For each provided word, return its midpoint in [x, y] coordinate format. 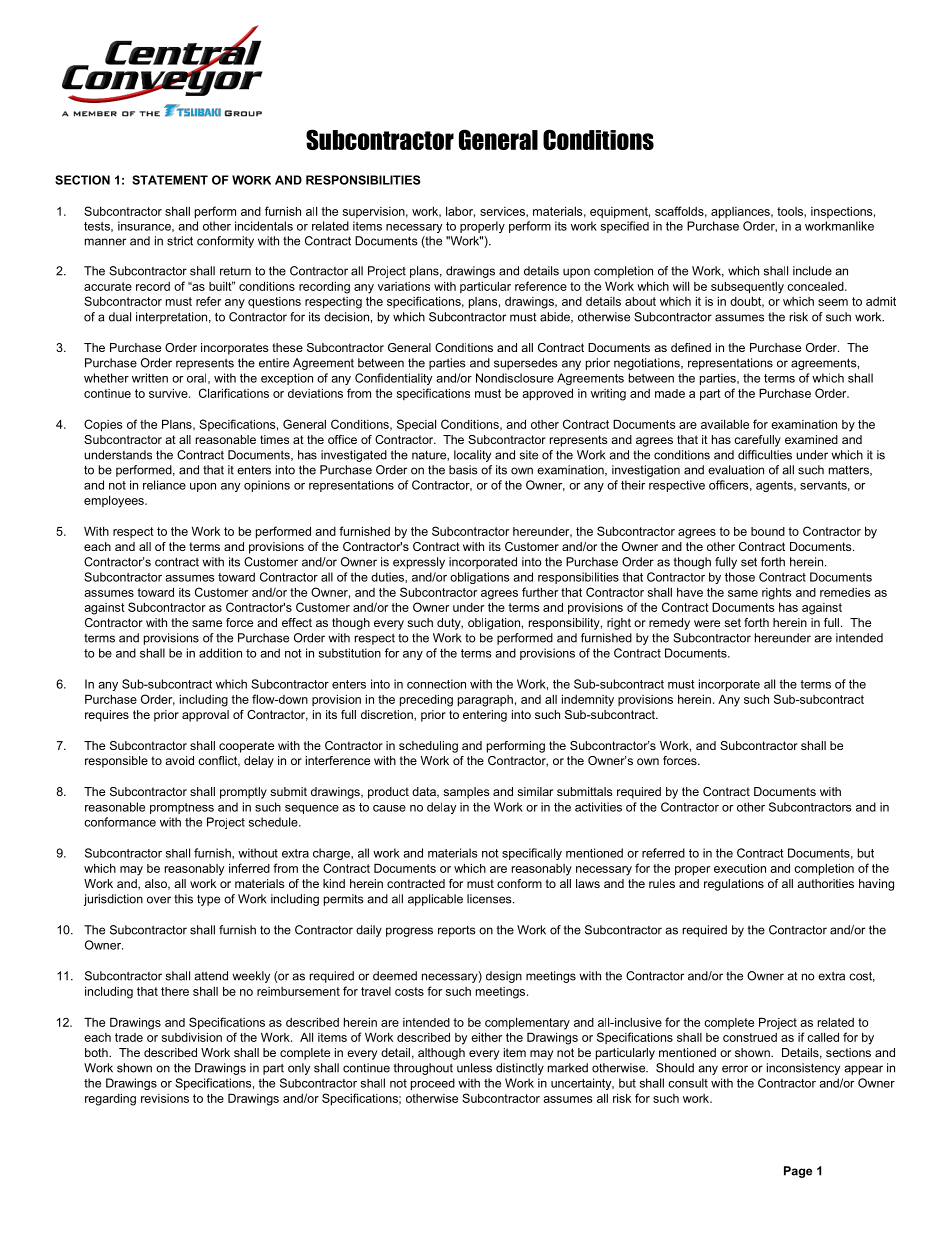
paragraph [485, 701]
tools [791, 211]
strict [180, 241]
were [707, 623]
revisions [165, 1098]
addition [220, 653]
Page [798, 1172]
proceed [433, 1084]
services [503, 211]
